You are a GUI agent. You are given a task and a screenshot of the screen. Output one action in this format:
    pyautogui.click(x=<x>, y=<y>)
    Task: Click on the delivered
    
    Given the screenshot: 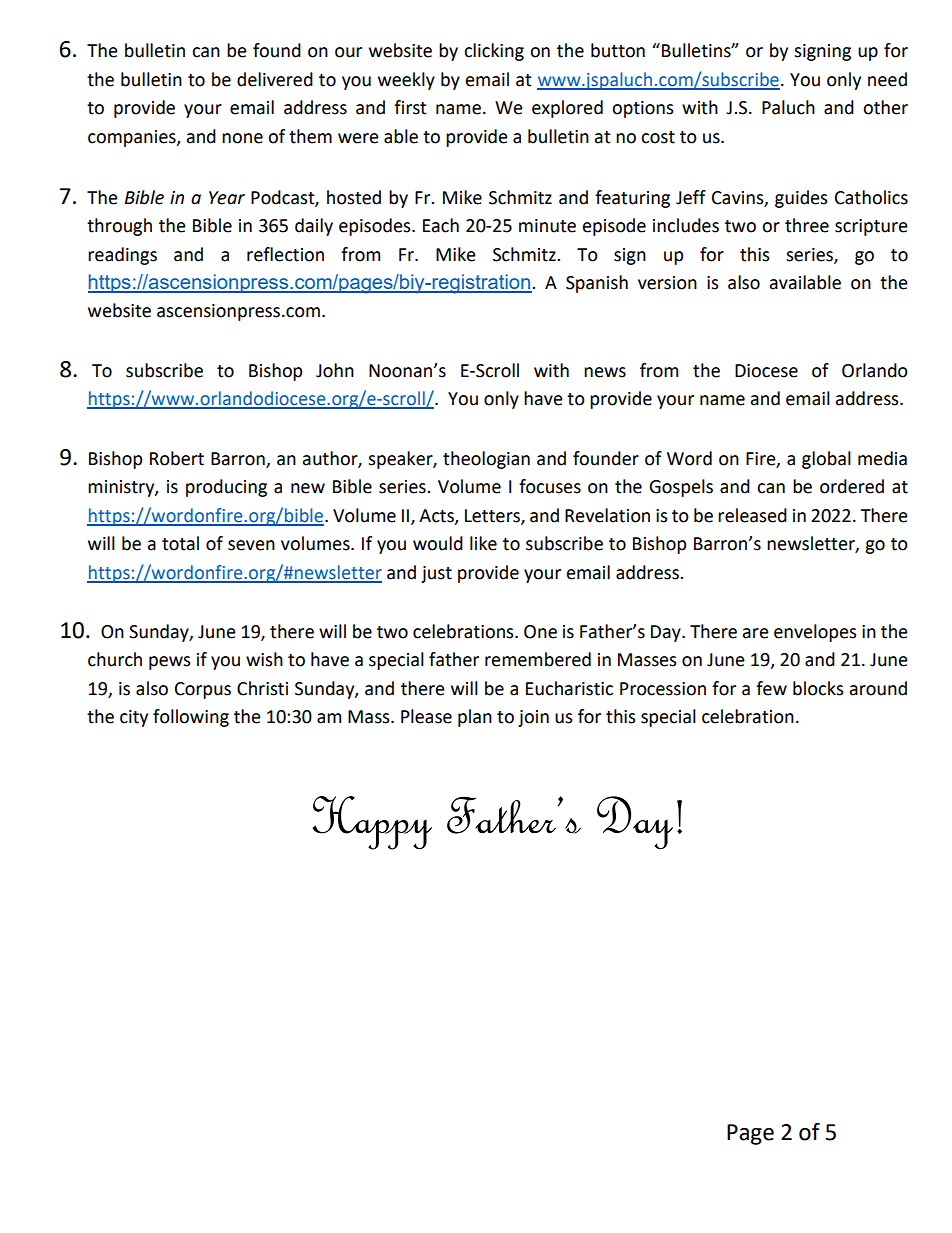 What is the action you would take?
    pyautogui.click(x=275, y=79)
